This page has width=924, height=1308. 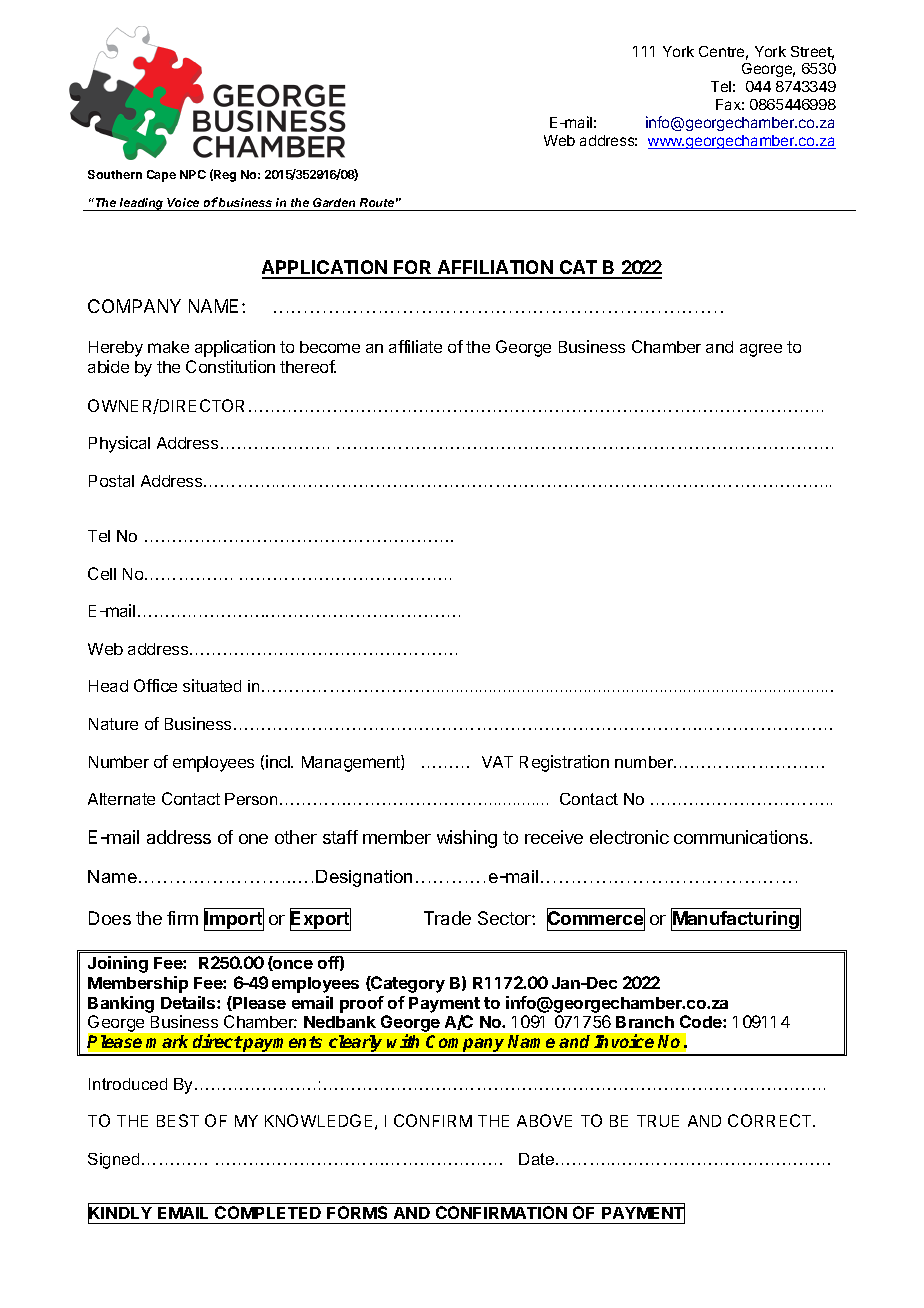 What do you see at coordinates (119, 444) in the page?
I see `Physical` at bounding box center [119, 444].
